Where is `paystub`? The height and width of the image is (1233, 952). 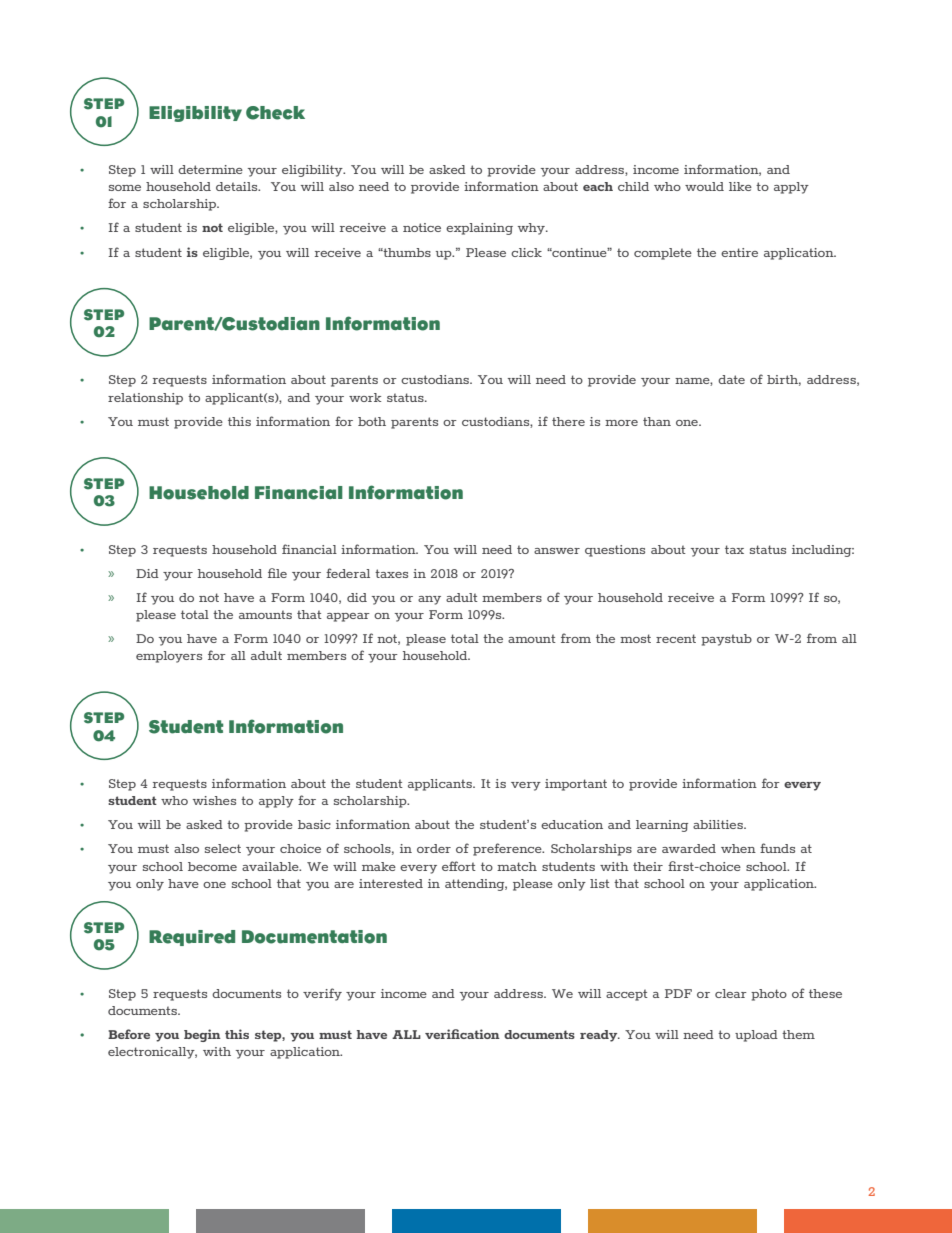 paystub is located at coordinates (726, 640).
